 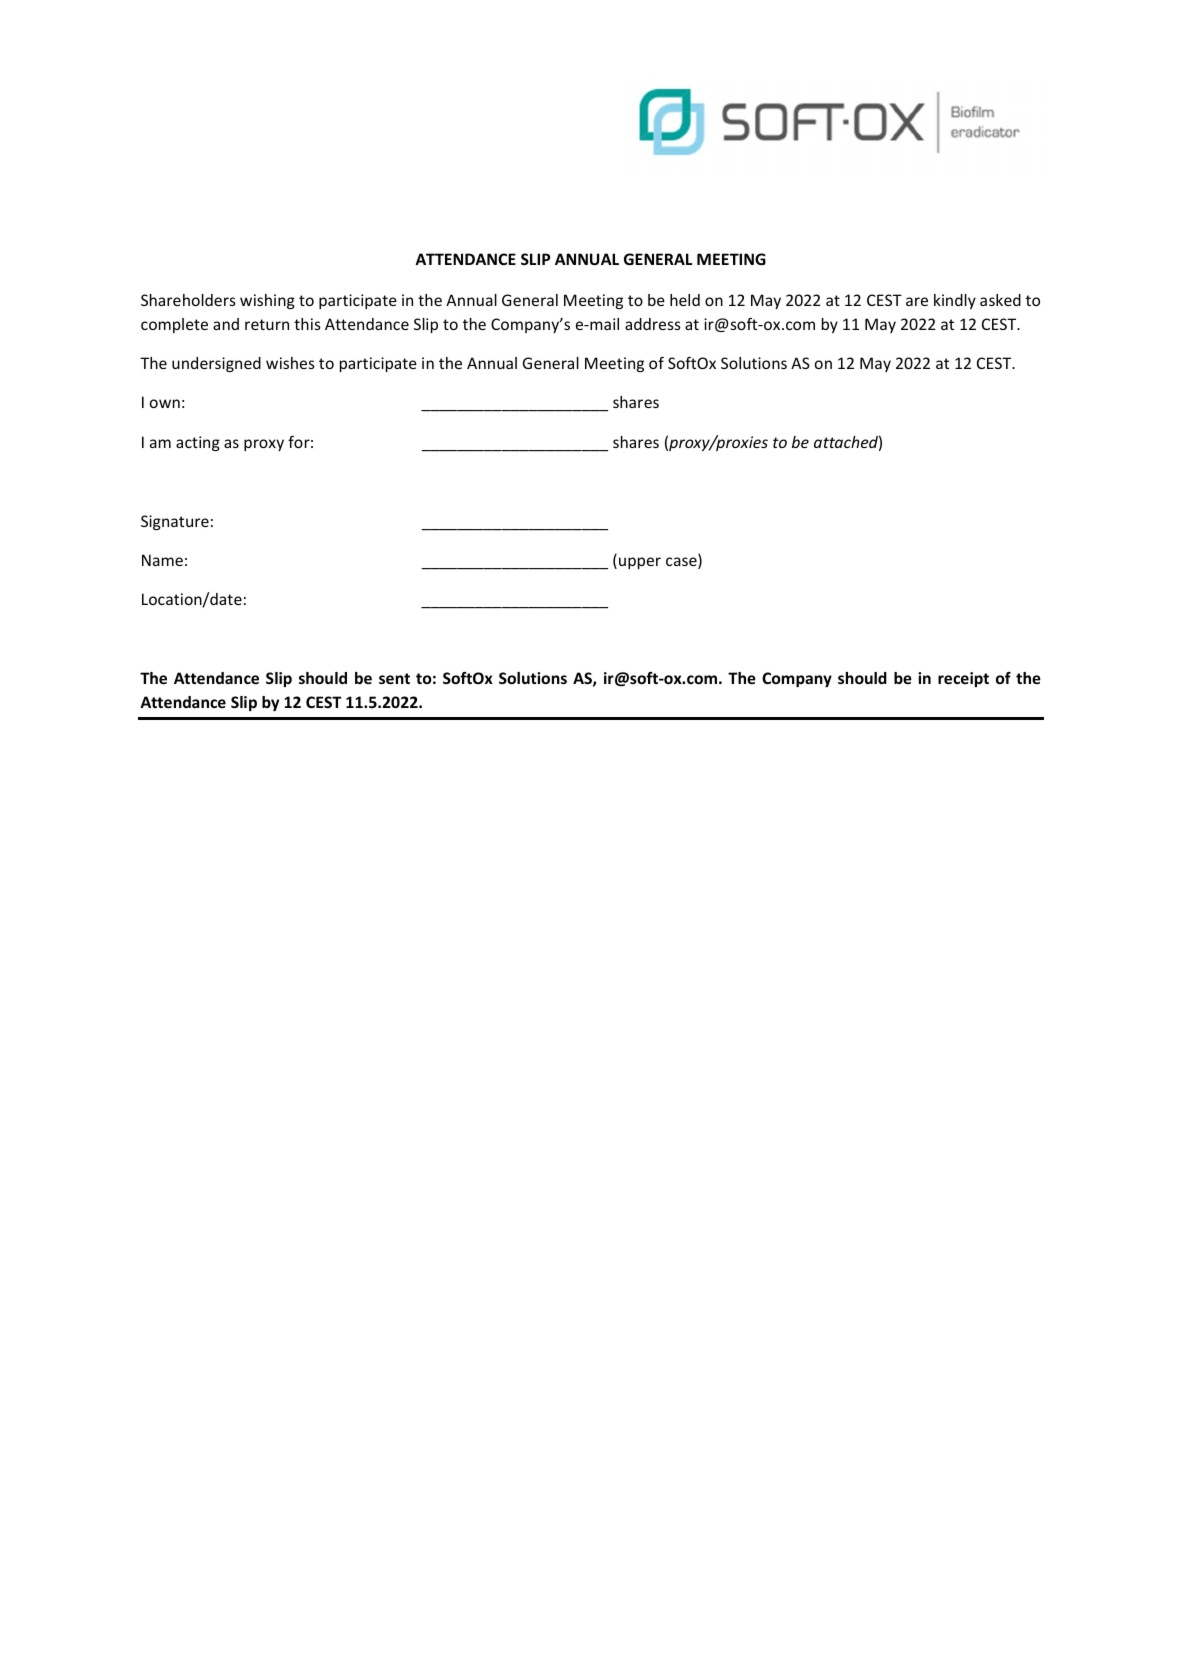 I want to click on asked, so click(x=1000, y=300).
